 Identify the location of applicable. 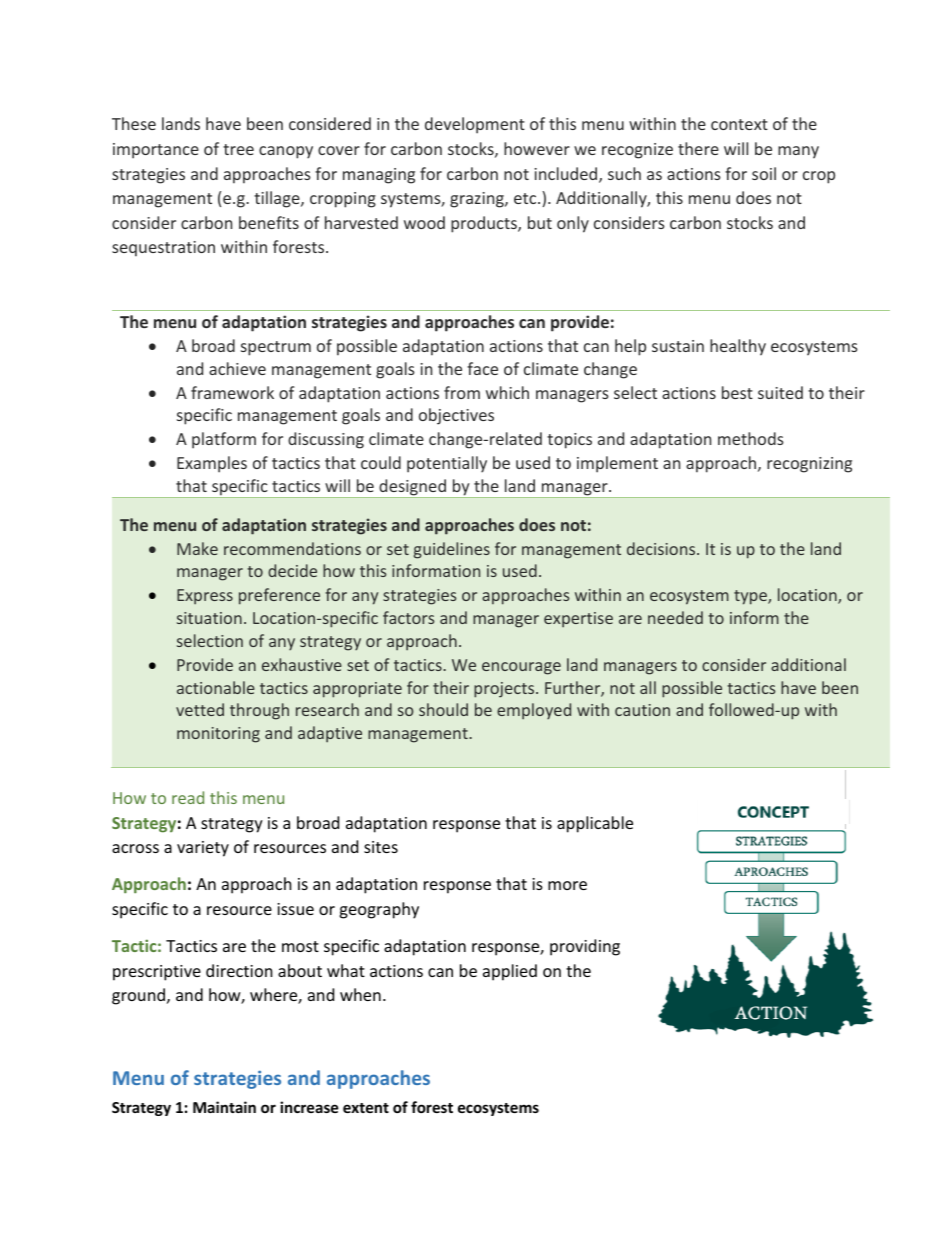
(595, 824).
